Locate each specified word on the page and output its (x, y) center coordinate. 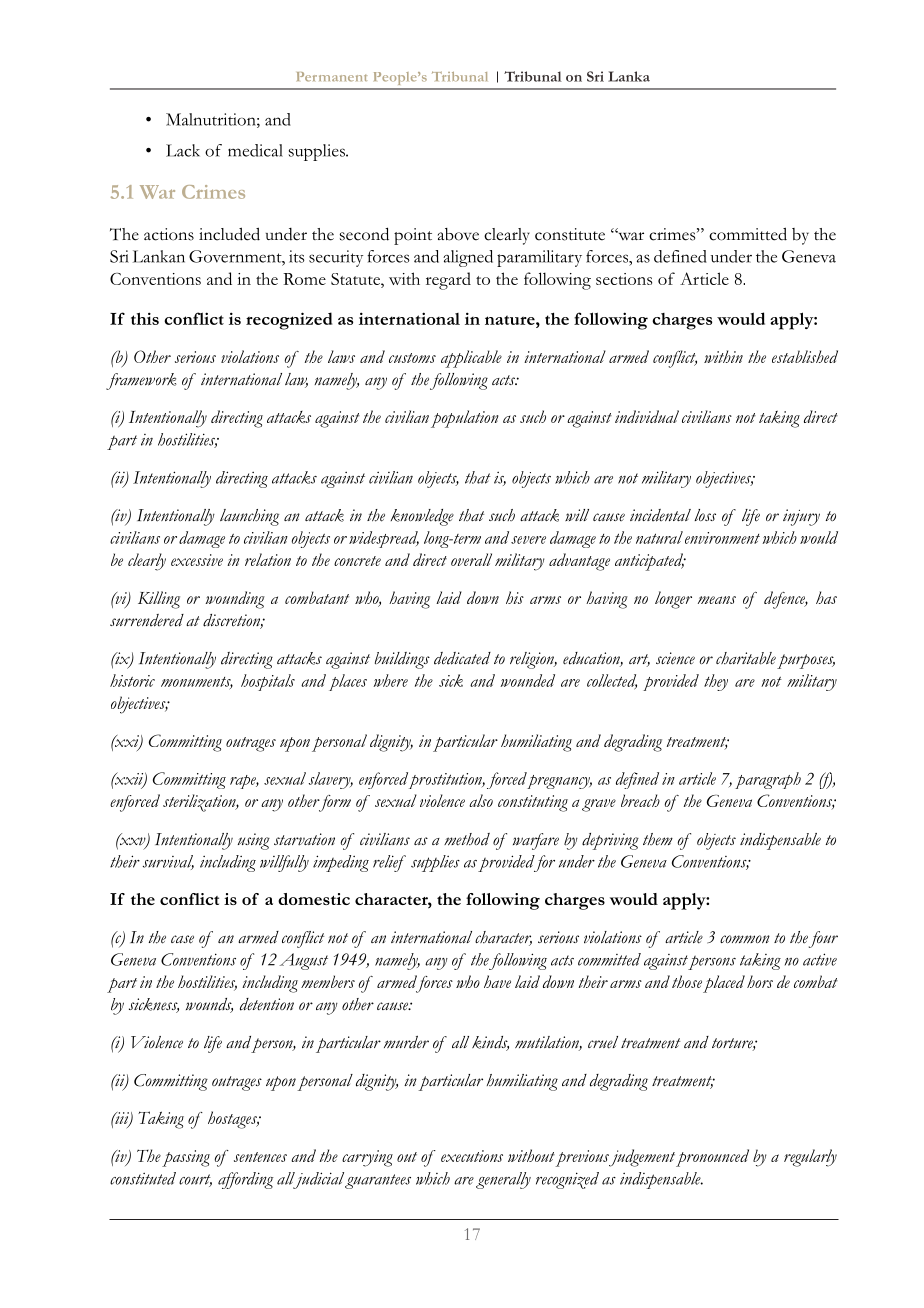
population (465, 419)
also (481, 800)
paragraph (768, 780)
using (254, 841)
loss (705, 515)
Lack (183, 150)
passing (186, 1158)
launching (249, 517)
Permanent (332, 77)
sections (624, 279)
